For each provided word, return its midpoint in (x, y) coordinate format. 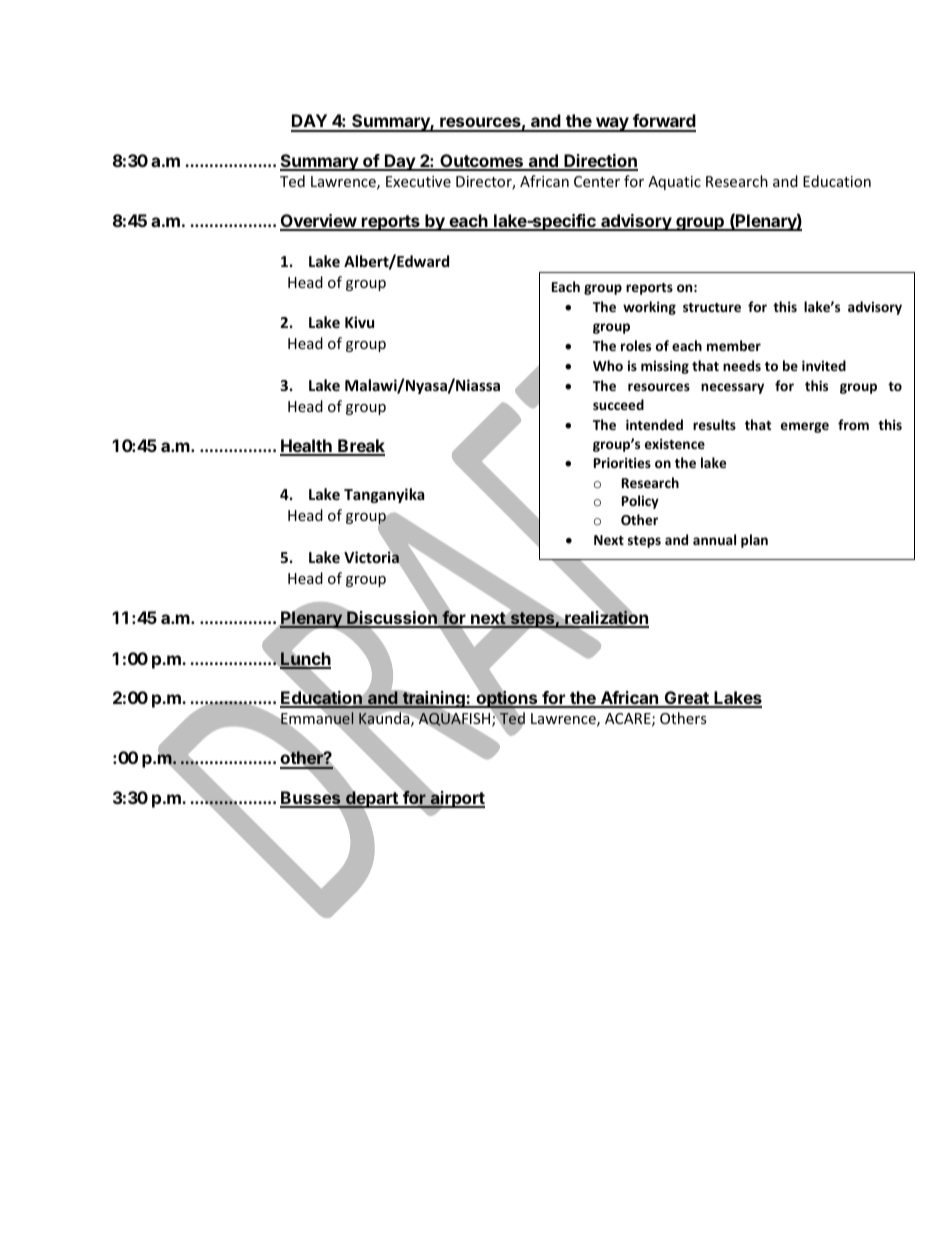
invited (824, 365)
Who (608, 365)
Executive (418, 181)
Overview (319, 222)
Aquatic (674, 183)
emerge (805, 427)
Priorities (622, 462)
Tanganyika (384, 495)
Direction (600, 162)
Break (360, 447)
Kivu (359, 322)
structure (712, 307)
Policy (640, 502)
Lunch (305, 660)
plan (754, 541)
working (649, 308)
